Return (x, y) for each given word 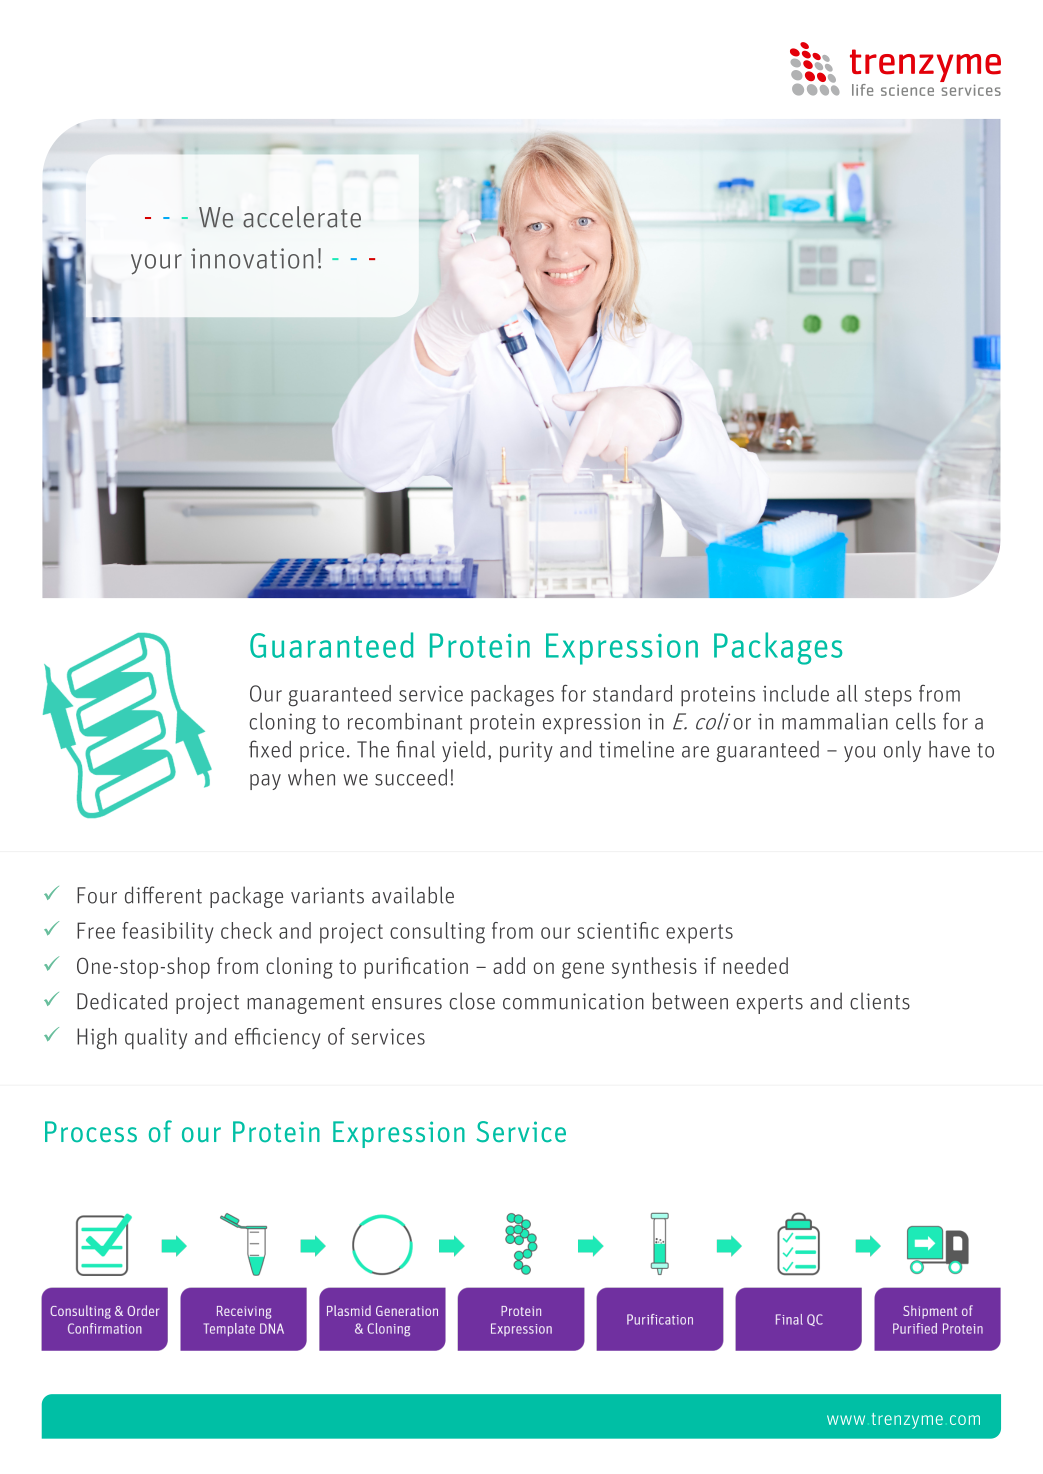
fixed (270, 749)
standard (632, 693)
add (509, 965)
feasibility (167, 932)
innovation (252, 258)
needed (755, 965)
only (902, 751)
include (796, 693)
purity (526, 751)
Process (91, 1131)
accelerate (302, 217)
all (847, 693)
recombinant (405, 721)
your (156, 264)
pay (265, 782)
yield (463, 751)
